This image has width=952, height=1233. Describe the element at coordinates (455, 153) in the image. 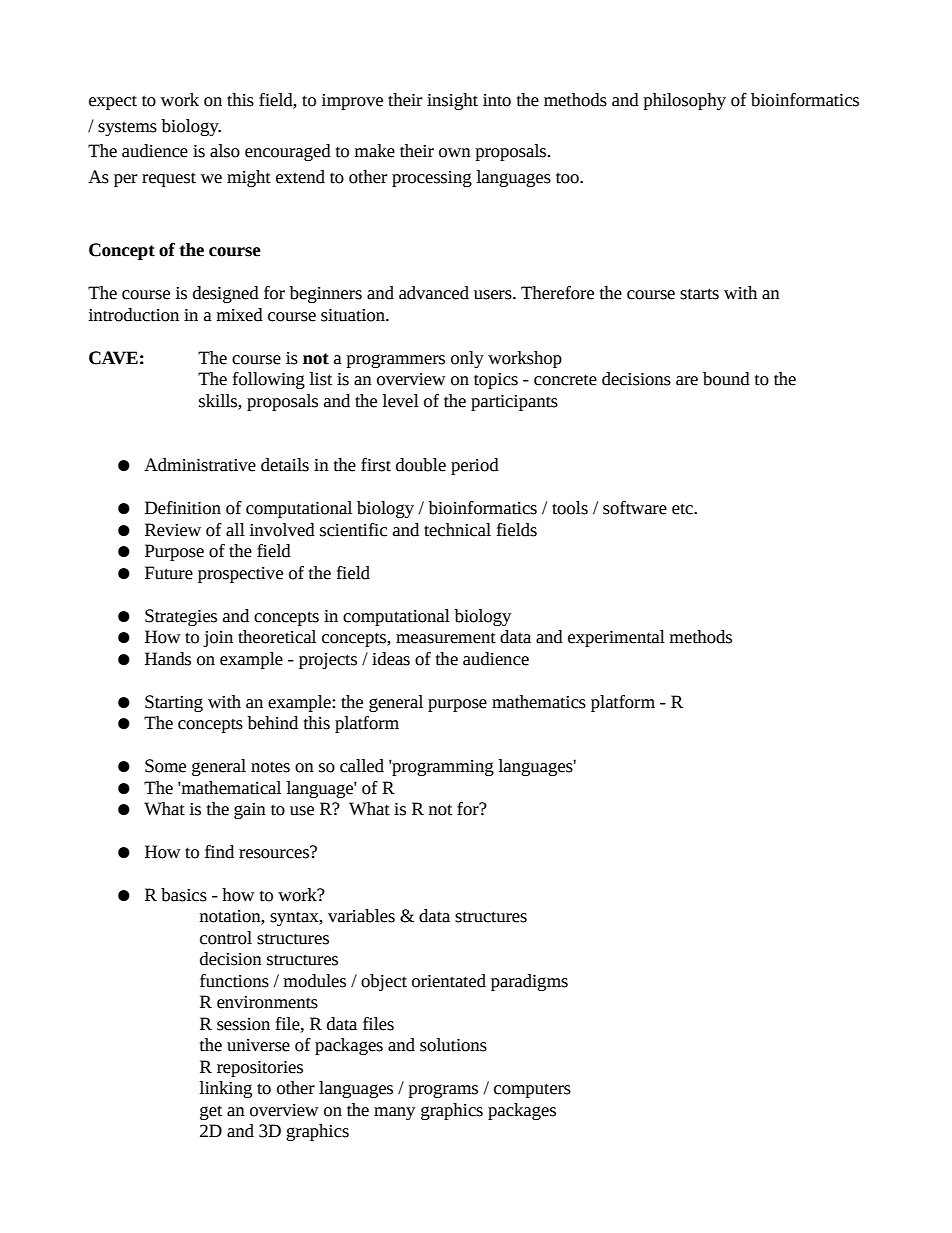

I see `own` at that location.
